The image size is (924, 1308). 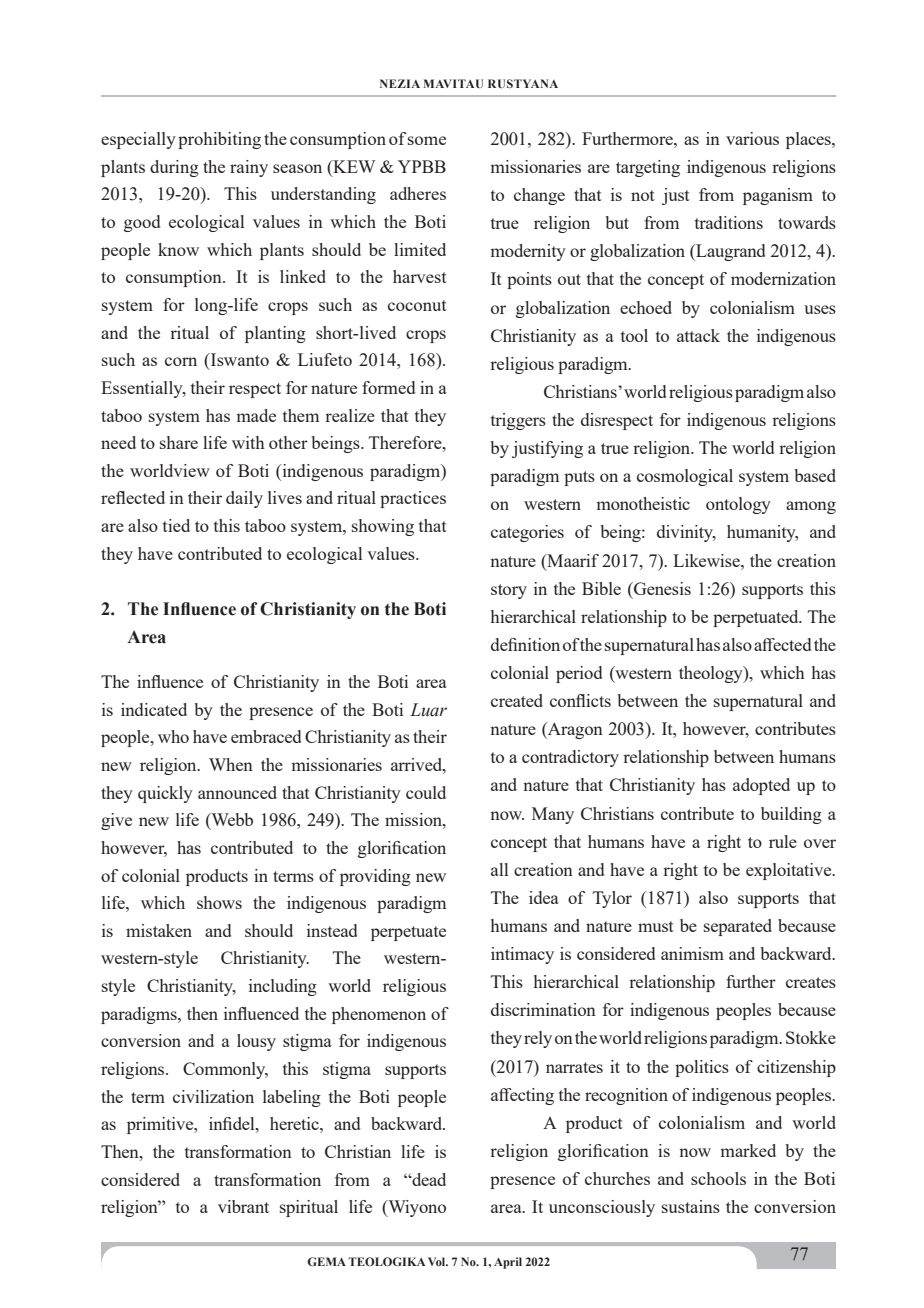 I want to click on created, so click(x=517, y=700).
